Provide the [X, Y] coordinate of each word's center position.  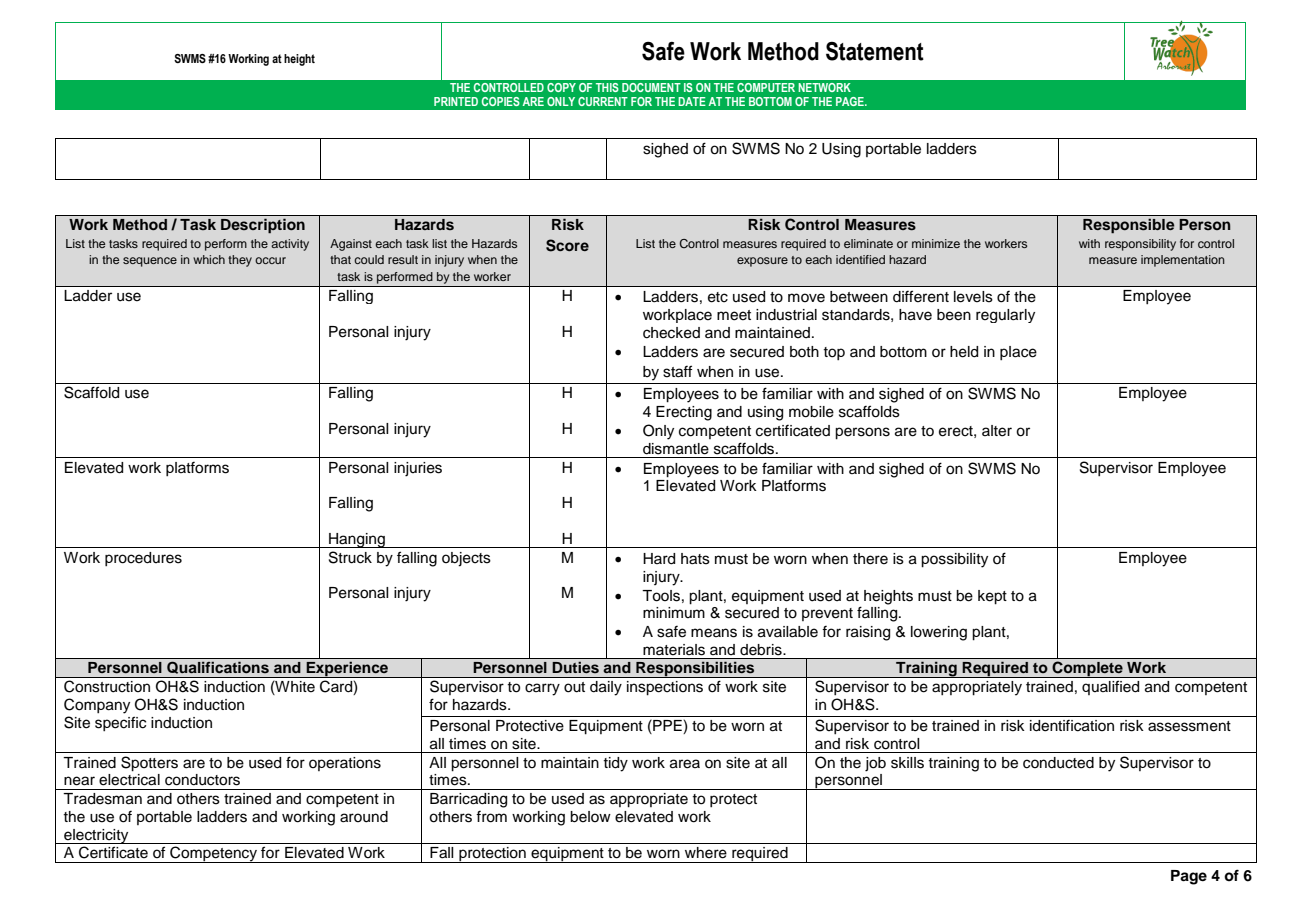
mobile [811, 412]
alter [997, 431]
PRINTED [456, 101]
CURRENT [603, 101]
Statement [875, 51]
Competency [214, 854]
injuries [418, 469]
